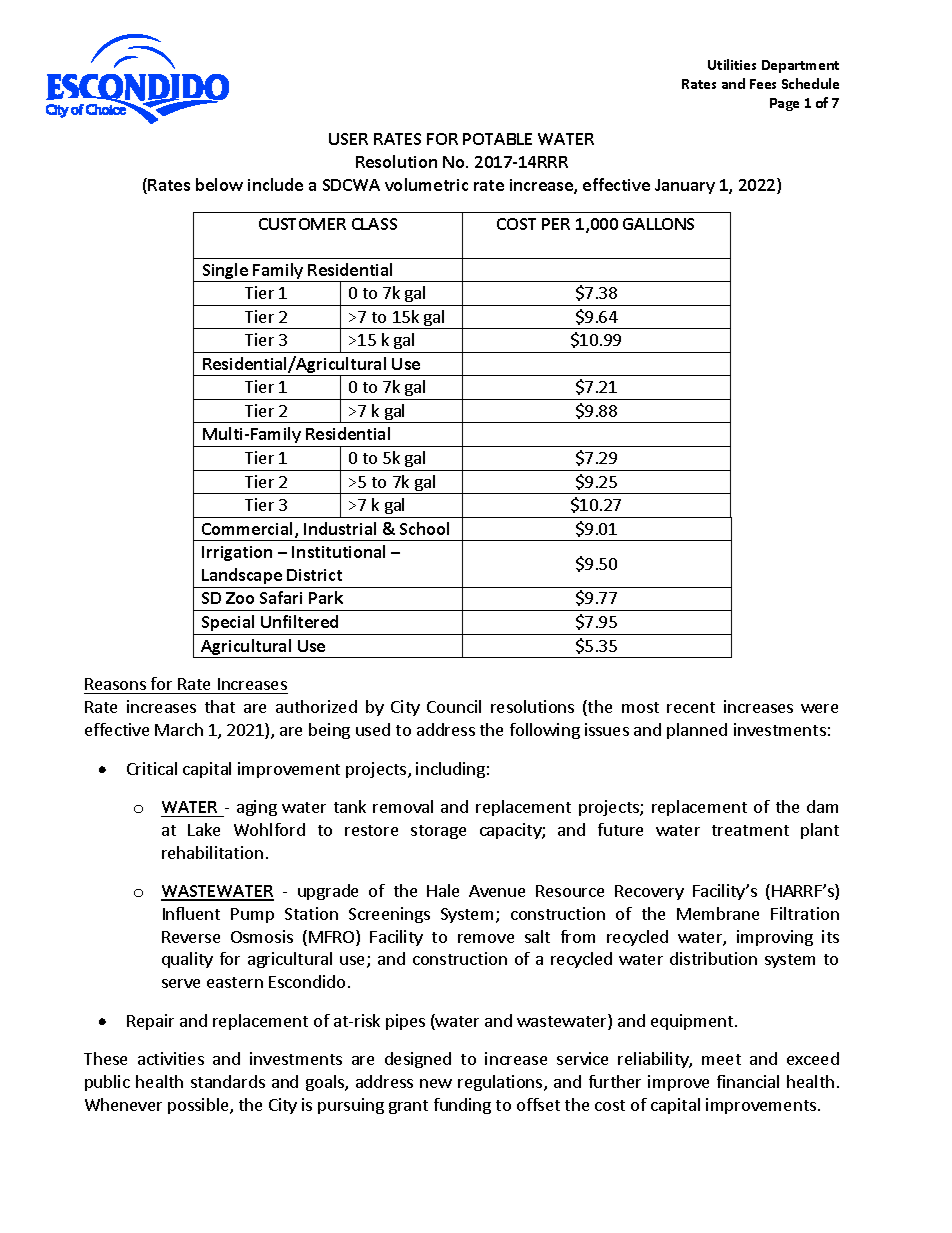 The height and width of the screenshot is (1233, 952). I want to click on that, so click(220, 706).
